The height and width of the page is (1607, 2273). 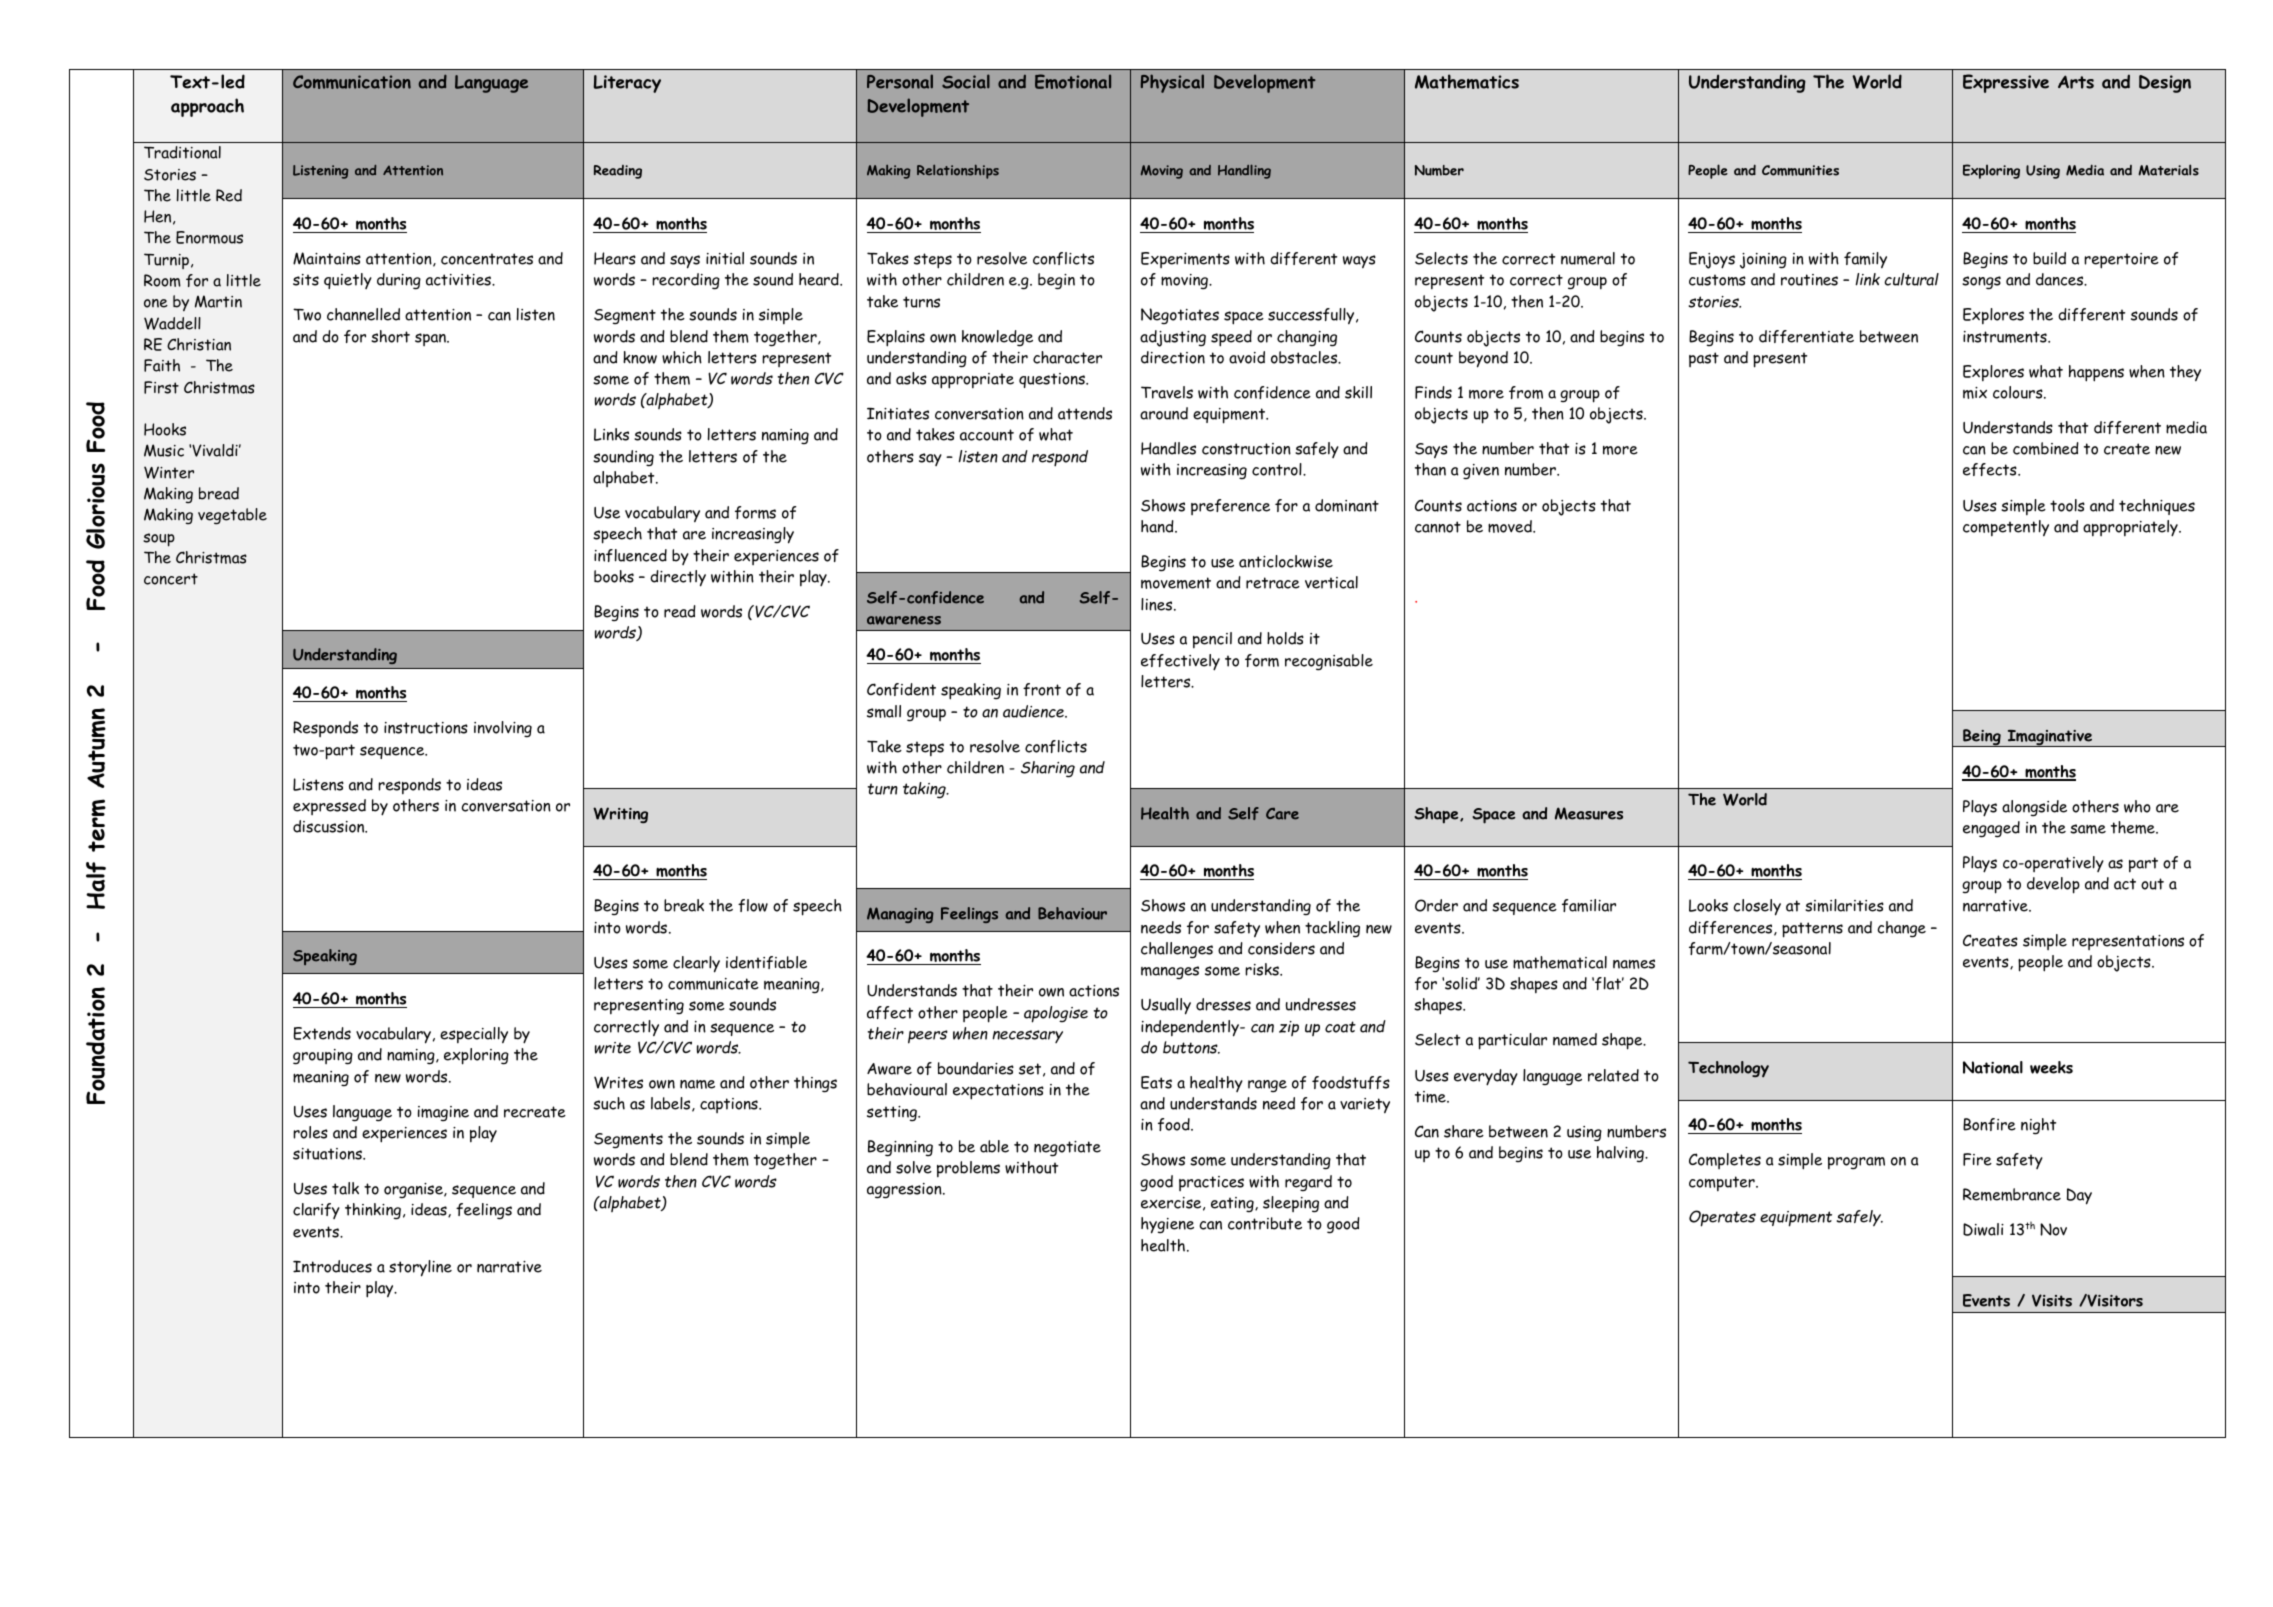 What do you see at coordinates (1230, 507) in the page?
I see `preference` at bounding box center [1230, 507].
